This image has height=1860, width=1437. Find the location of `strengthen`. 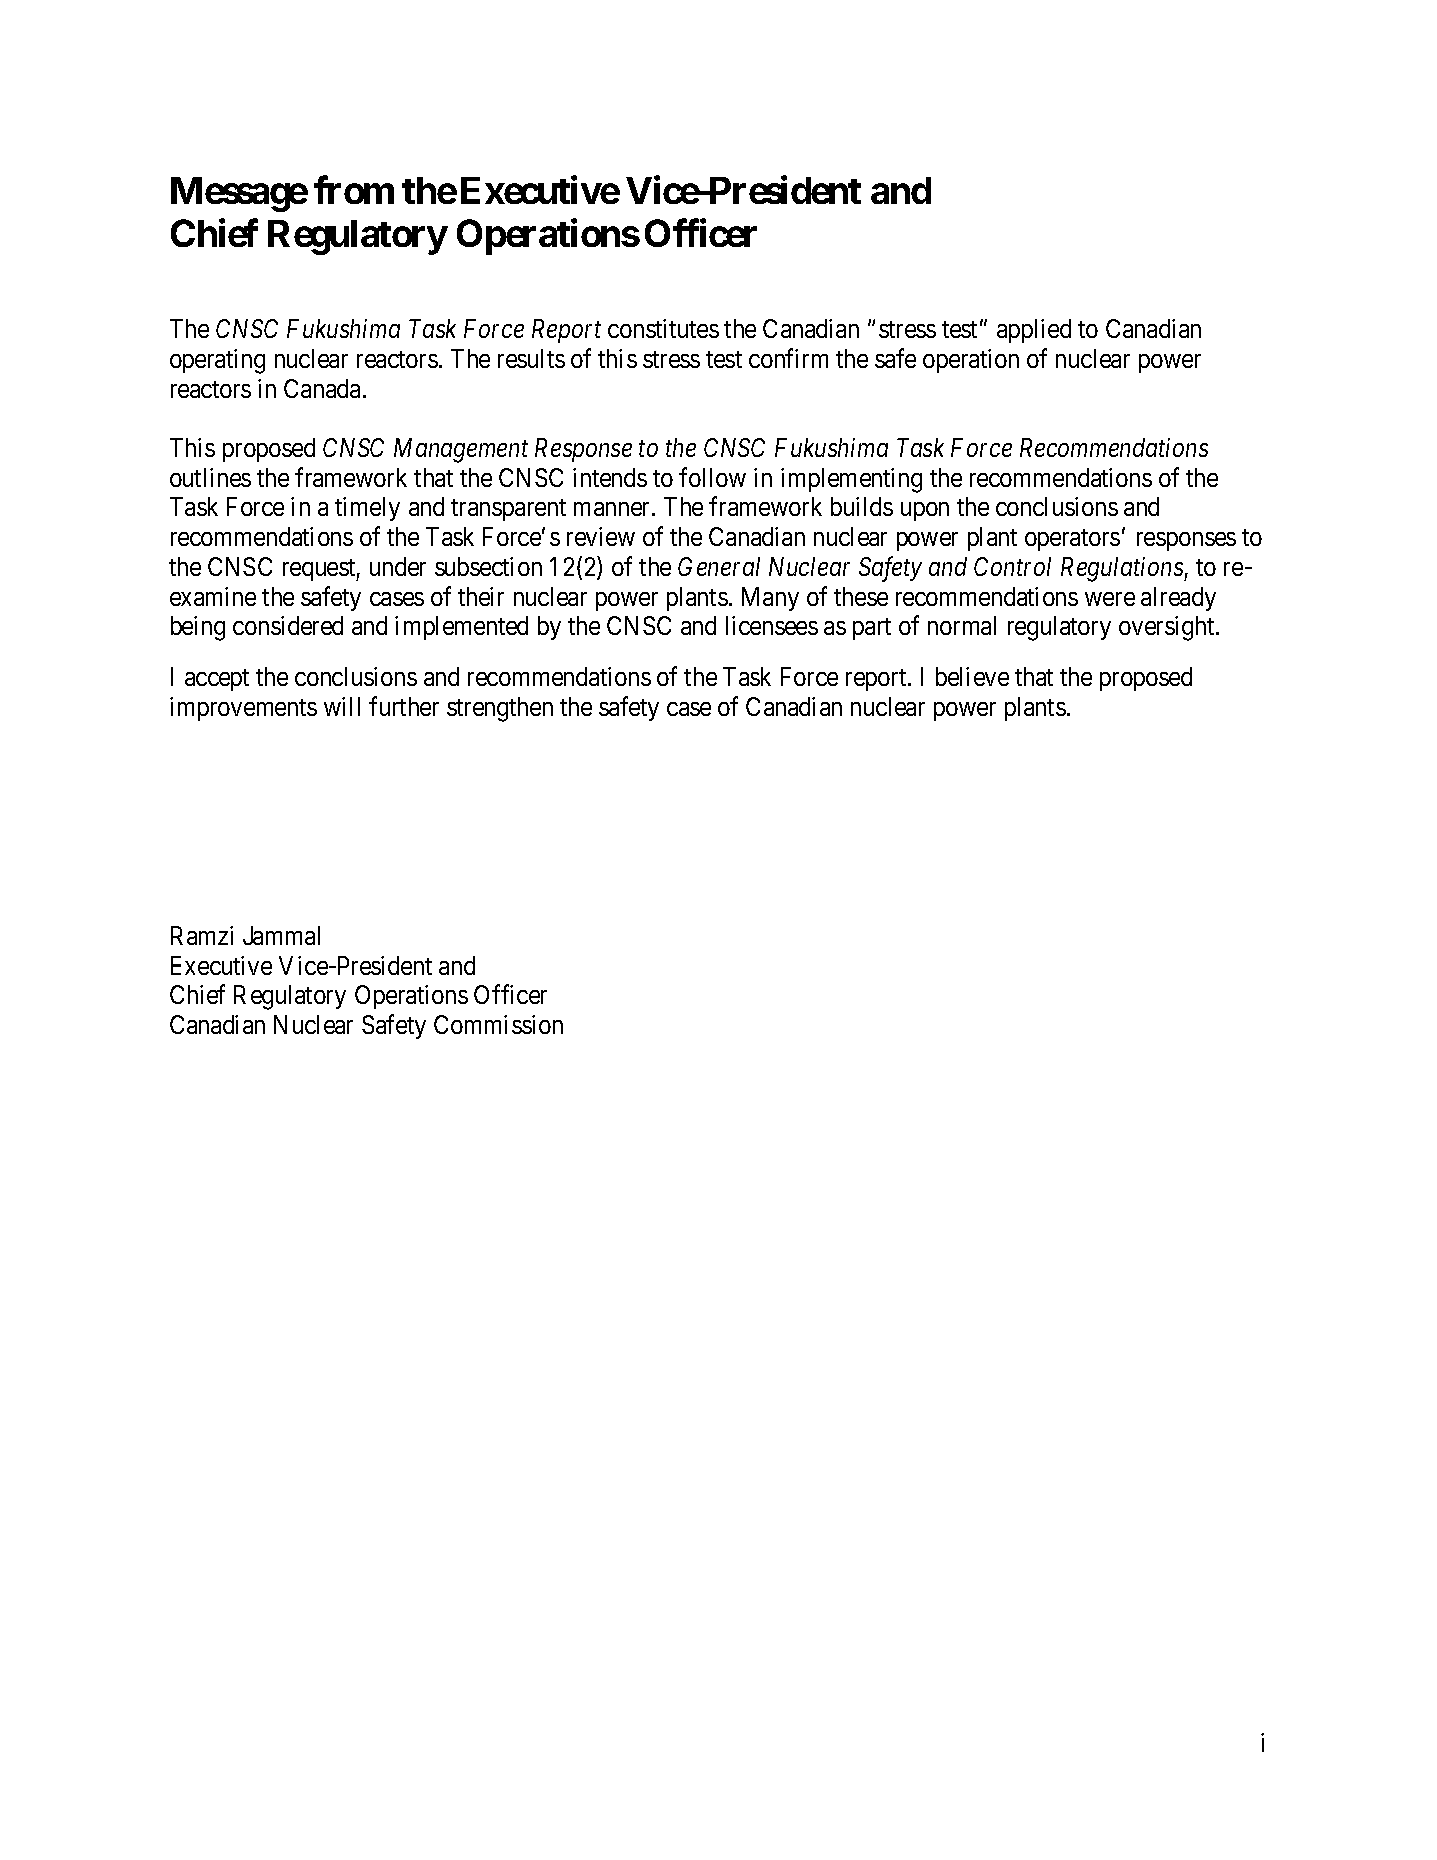

strengthen is located at coordinates (500, 709).
